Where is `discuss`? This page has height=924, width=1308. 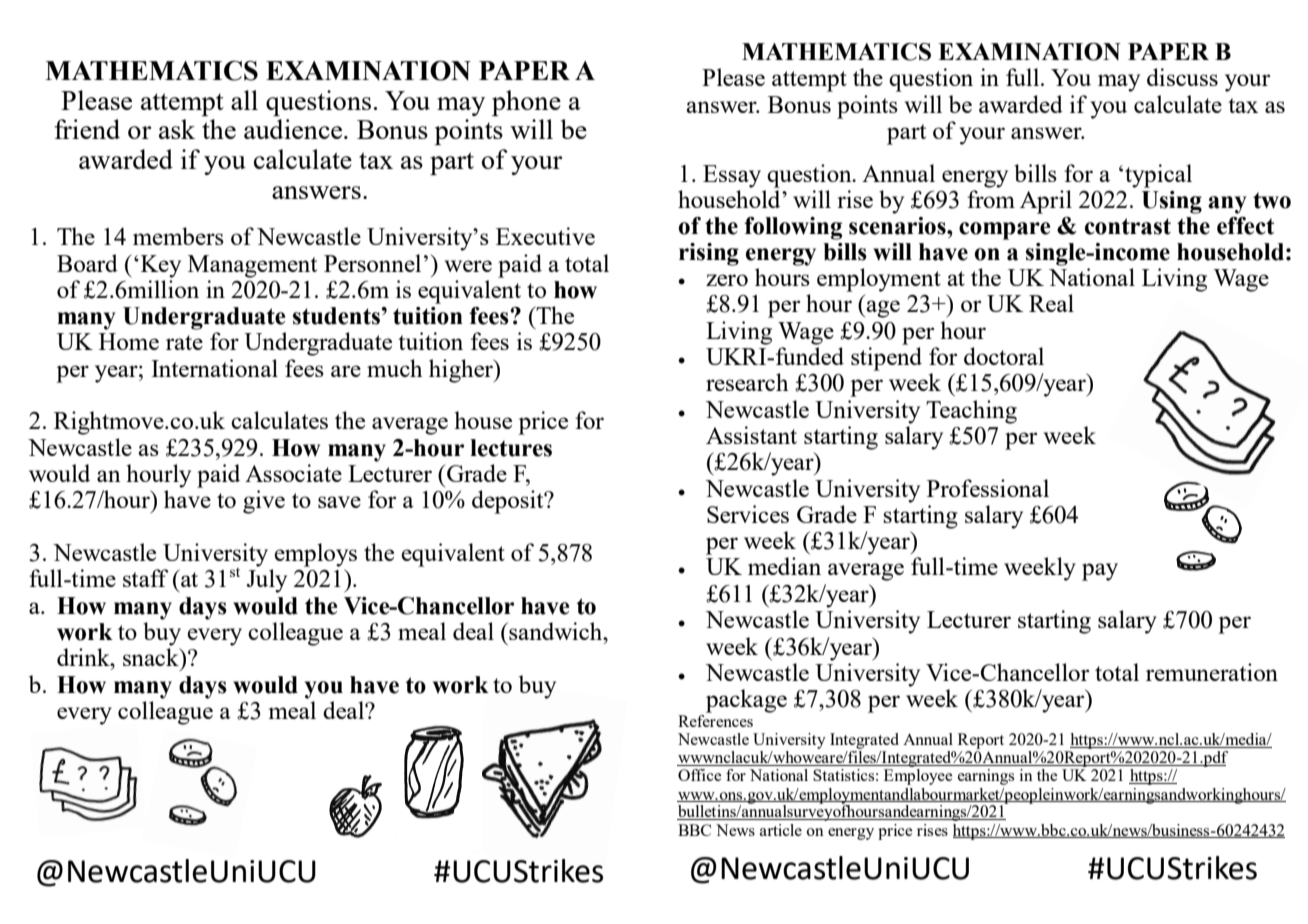
discuss is located at coordinates (1182, 77).
